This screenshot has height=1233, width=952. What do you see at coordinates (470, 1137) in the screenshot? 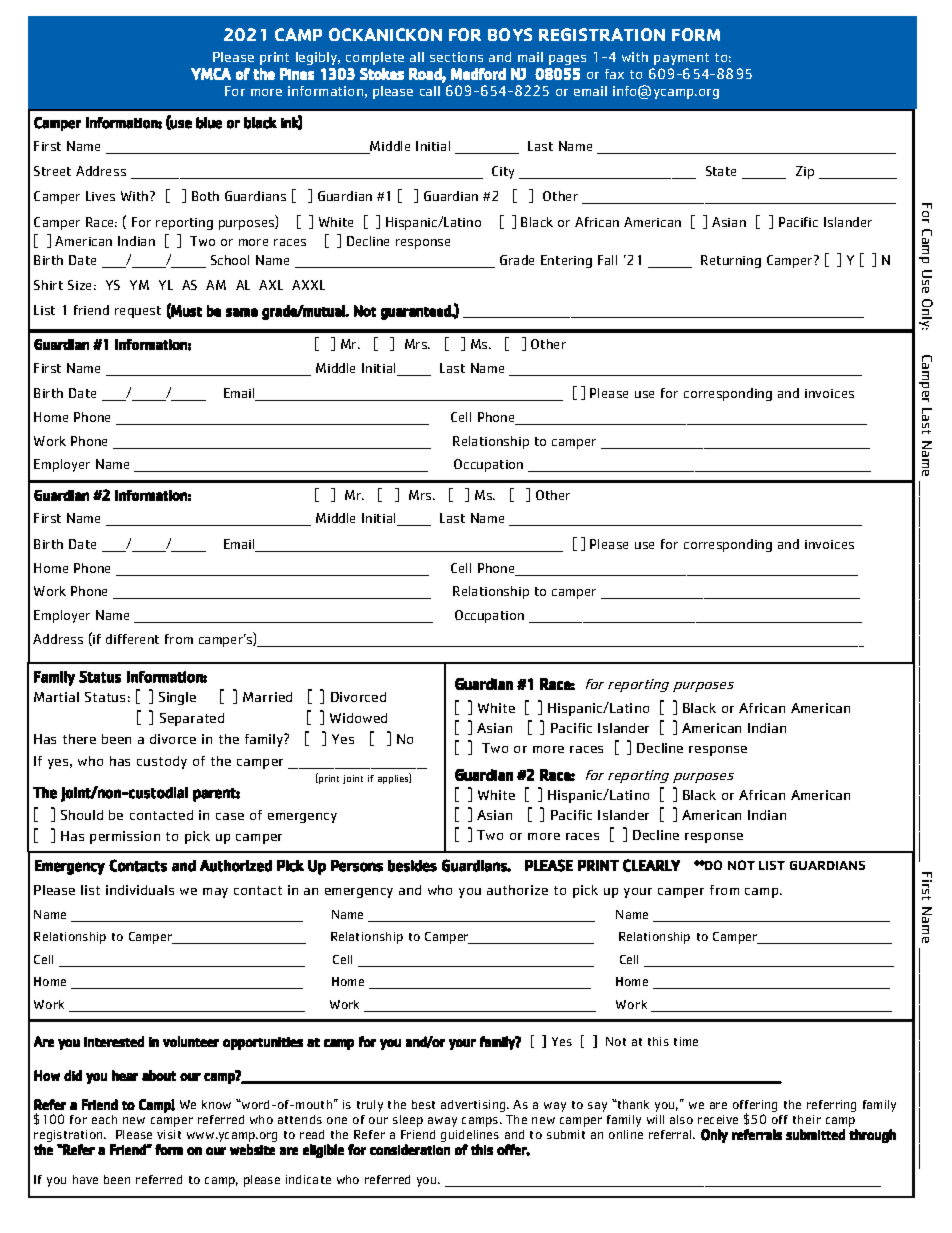
I see `guidelines` at bounding box center [470, 1137].
